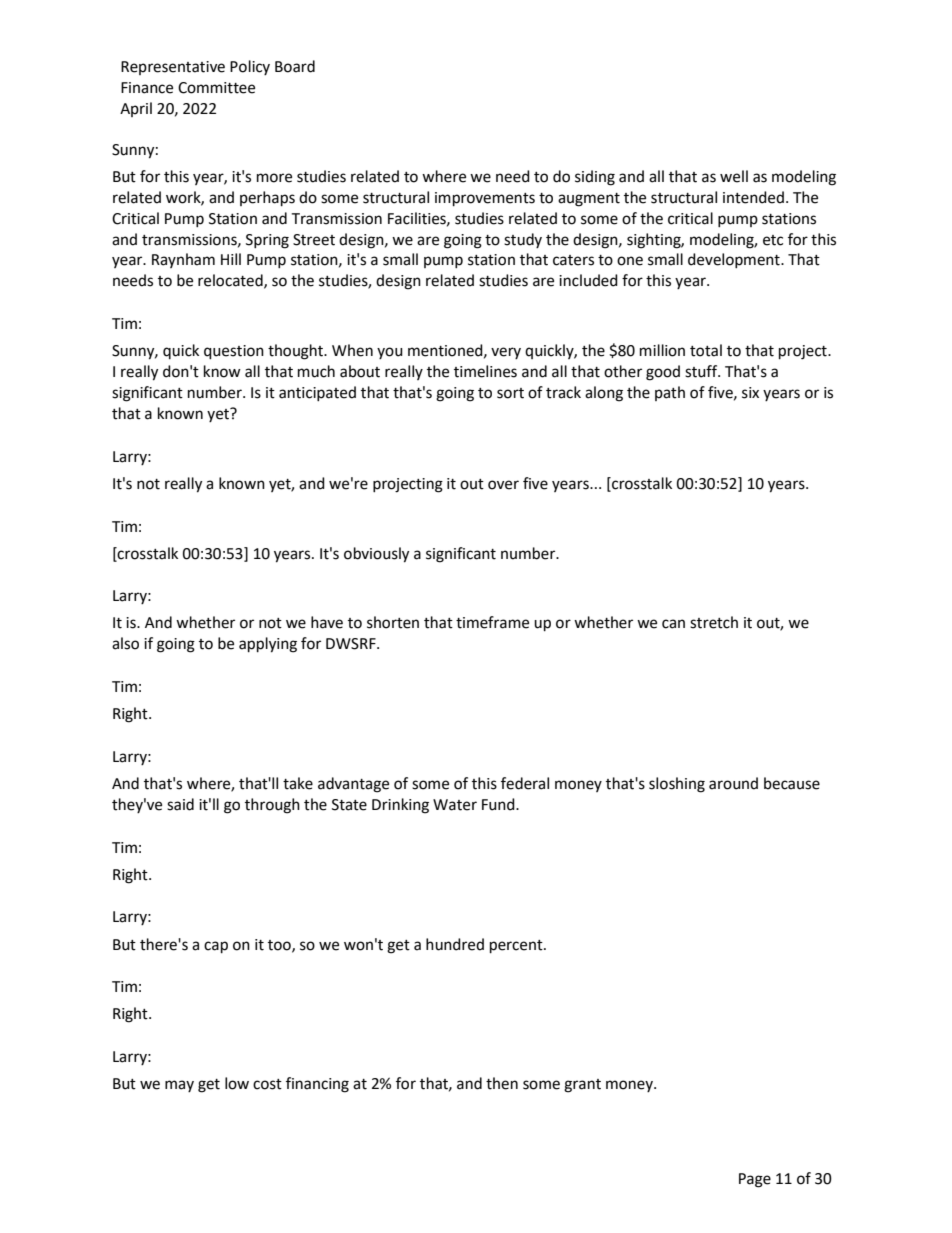 Image resolution: width=952 pixels, height=1233 pixels. What do you see at coordinates (734, 176) in the document?
I see `well` at bounding box center [734, 176].
